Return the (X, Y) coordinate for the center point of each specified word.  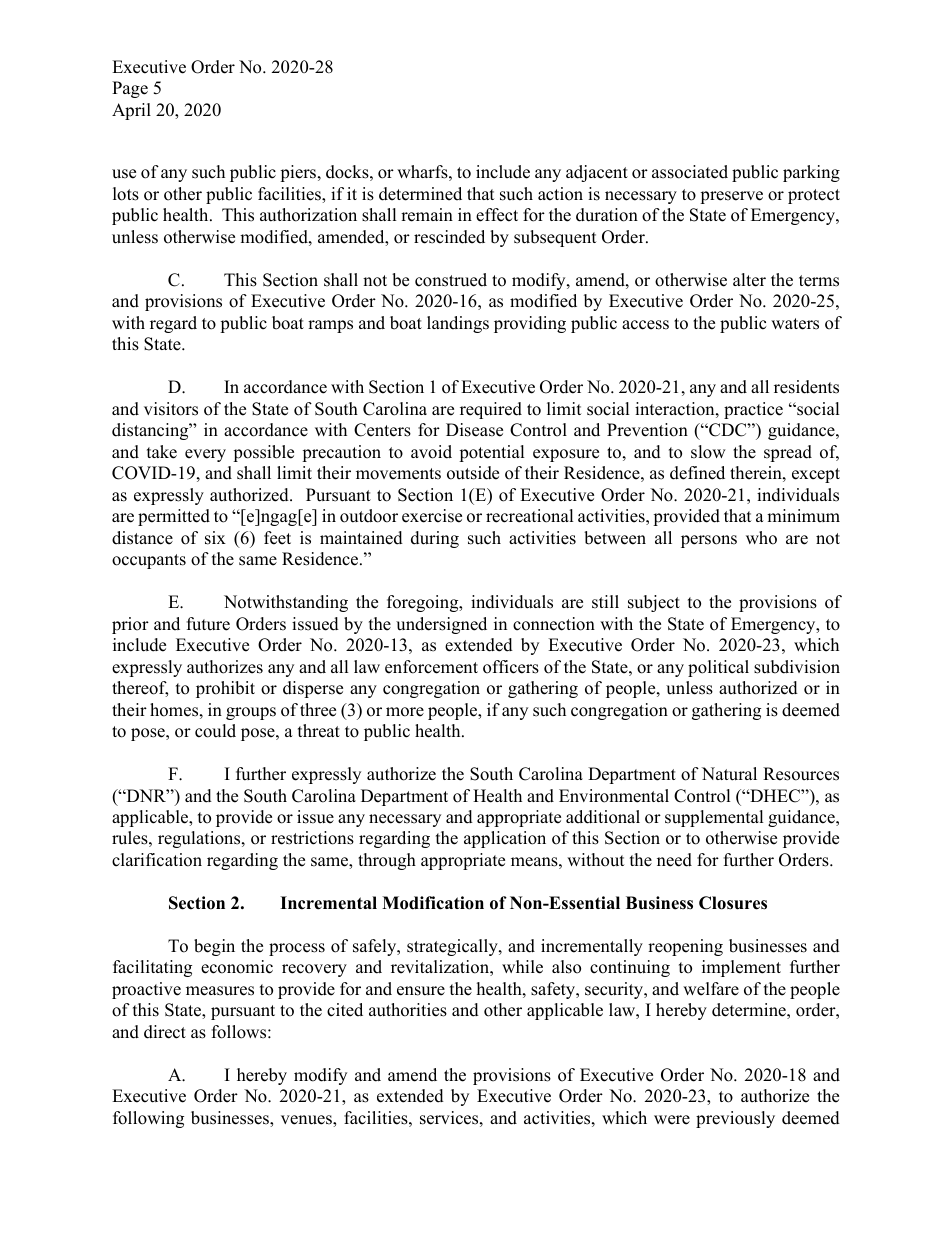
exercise (432, 516)
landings (458, 324)
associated (690, 172)
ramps (330, 326)
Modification (433, 903)
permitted (174, 517)
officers (511, 667)
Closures (733, 903)
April (131, 111)
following (148, 1119)
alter (749, 280)
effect (497, 215)
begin (214, 947)
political (718, 668)
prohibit (225, 689)
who (761, 538)
